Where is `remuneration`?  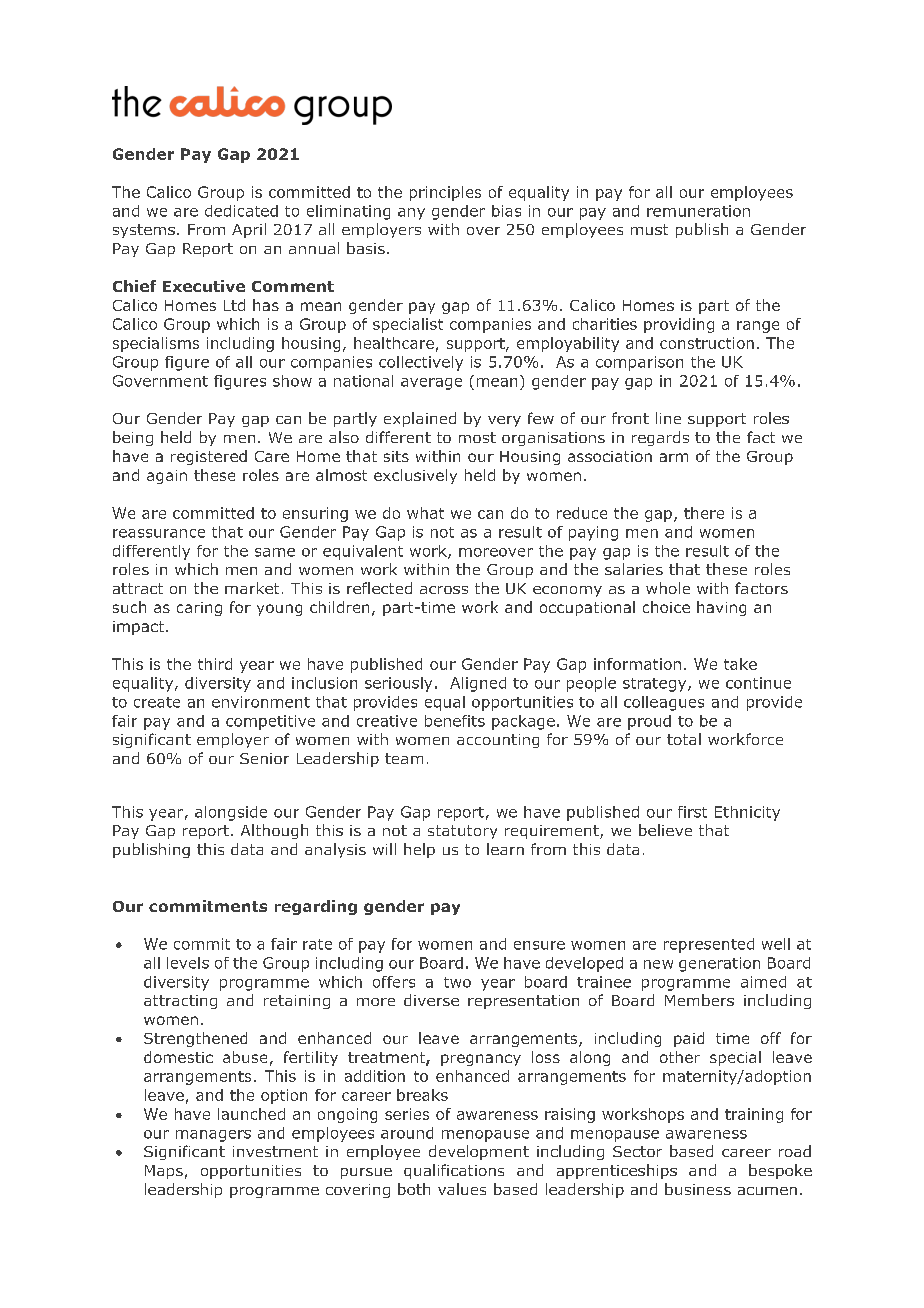 remuneration is located at coordinates (698, 211).
